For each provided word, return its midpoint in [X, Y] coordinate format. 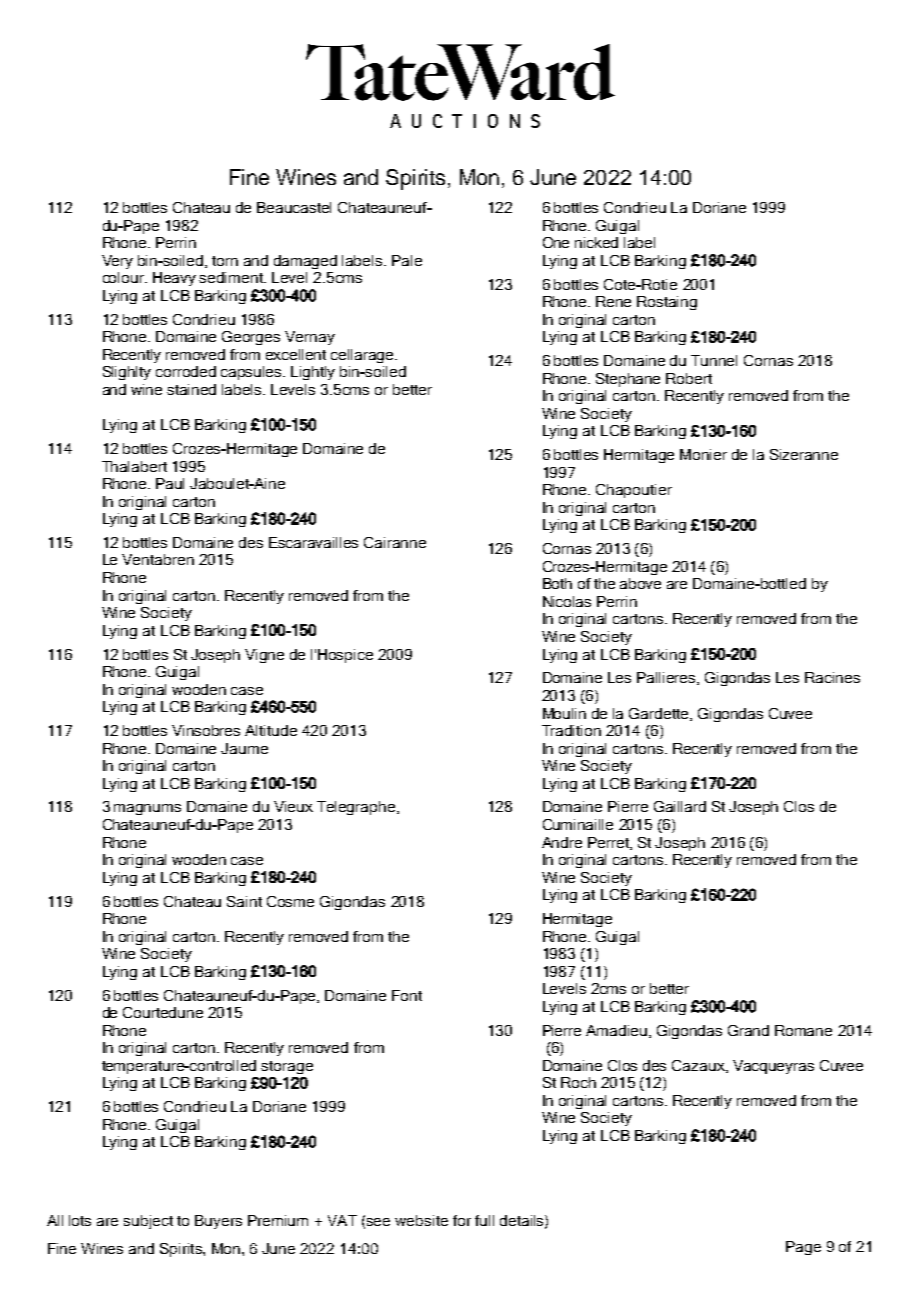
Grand [748, 1030]
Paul [170, 483]
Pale [407, 260]
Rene [613, 301]
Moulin [564, 713]
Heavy [174, 279]
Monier [703, 454]
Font [407, 995]
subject [148, 1222]
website [421, 1220]
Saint [244, 901]
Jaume [244, 748]
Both [557, 583]
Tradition [571, 730]
